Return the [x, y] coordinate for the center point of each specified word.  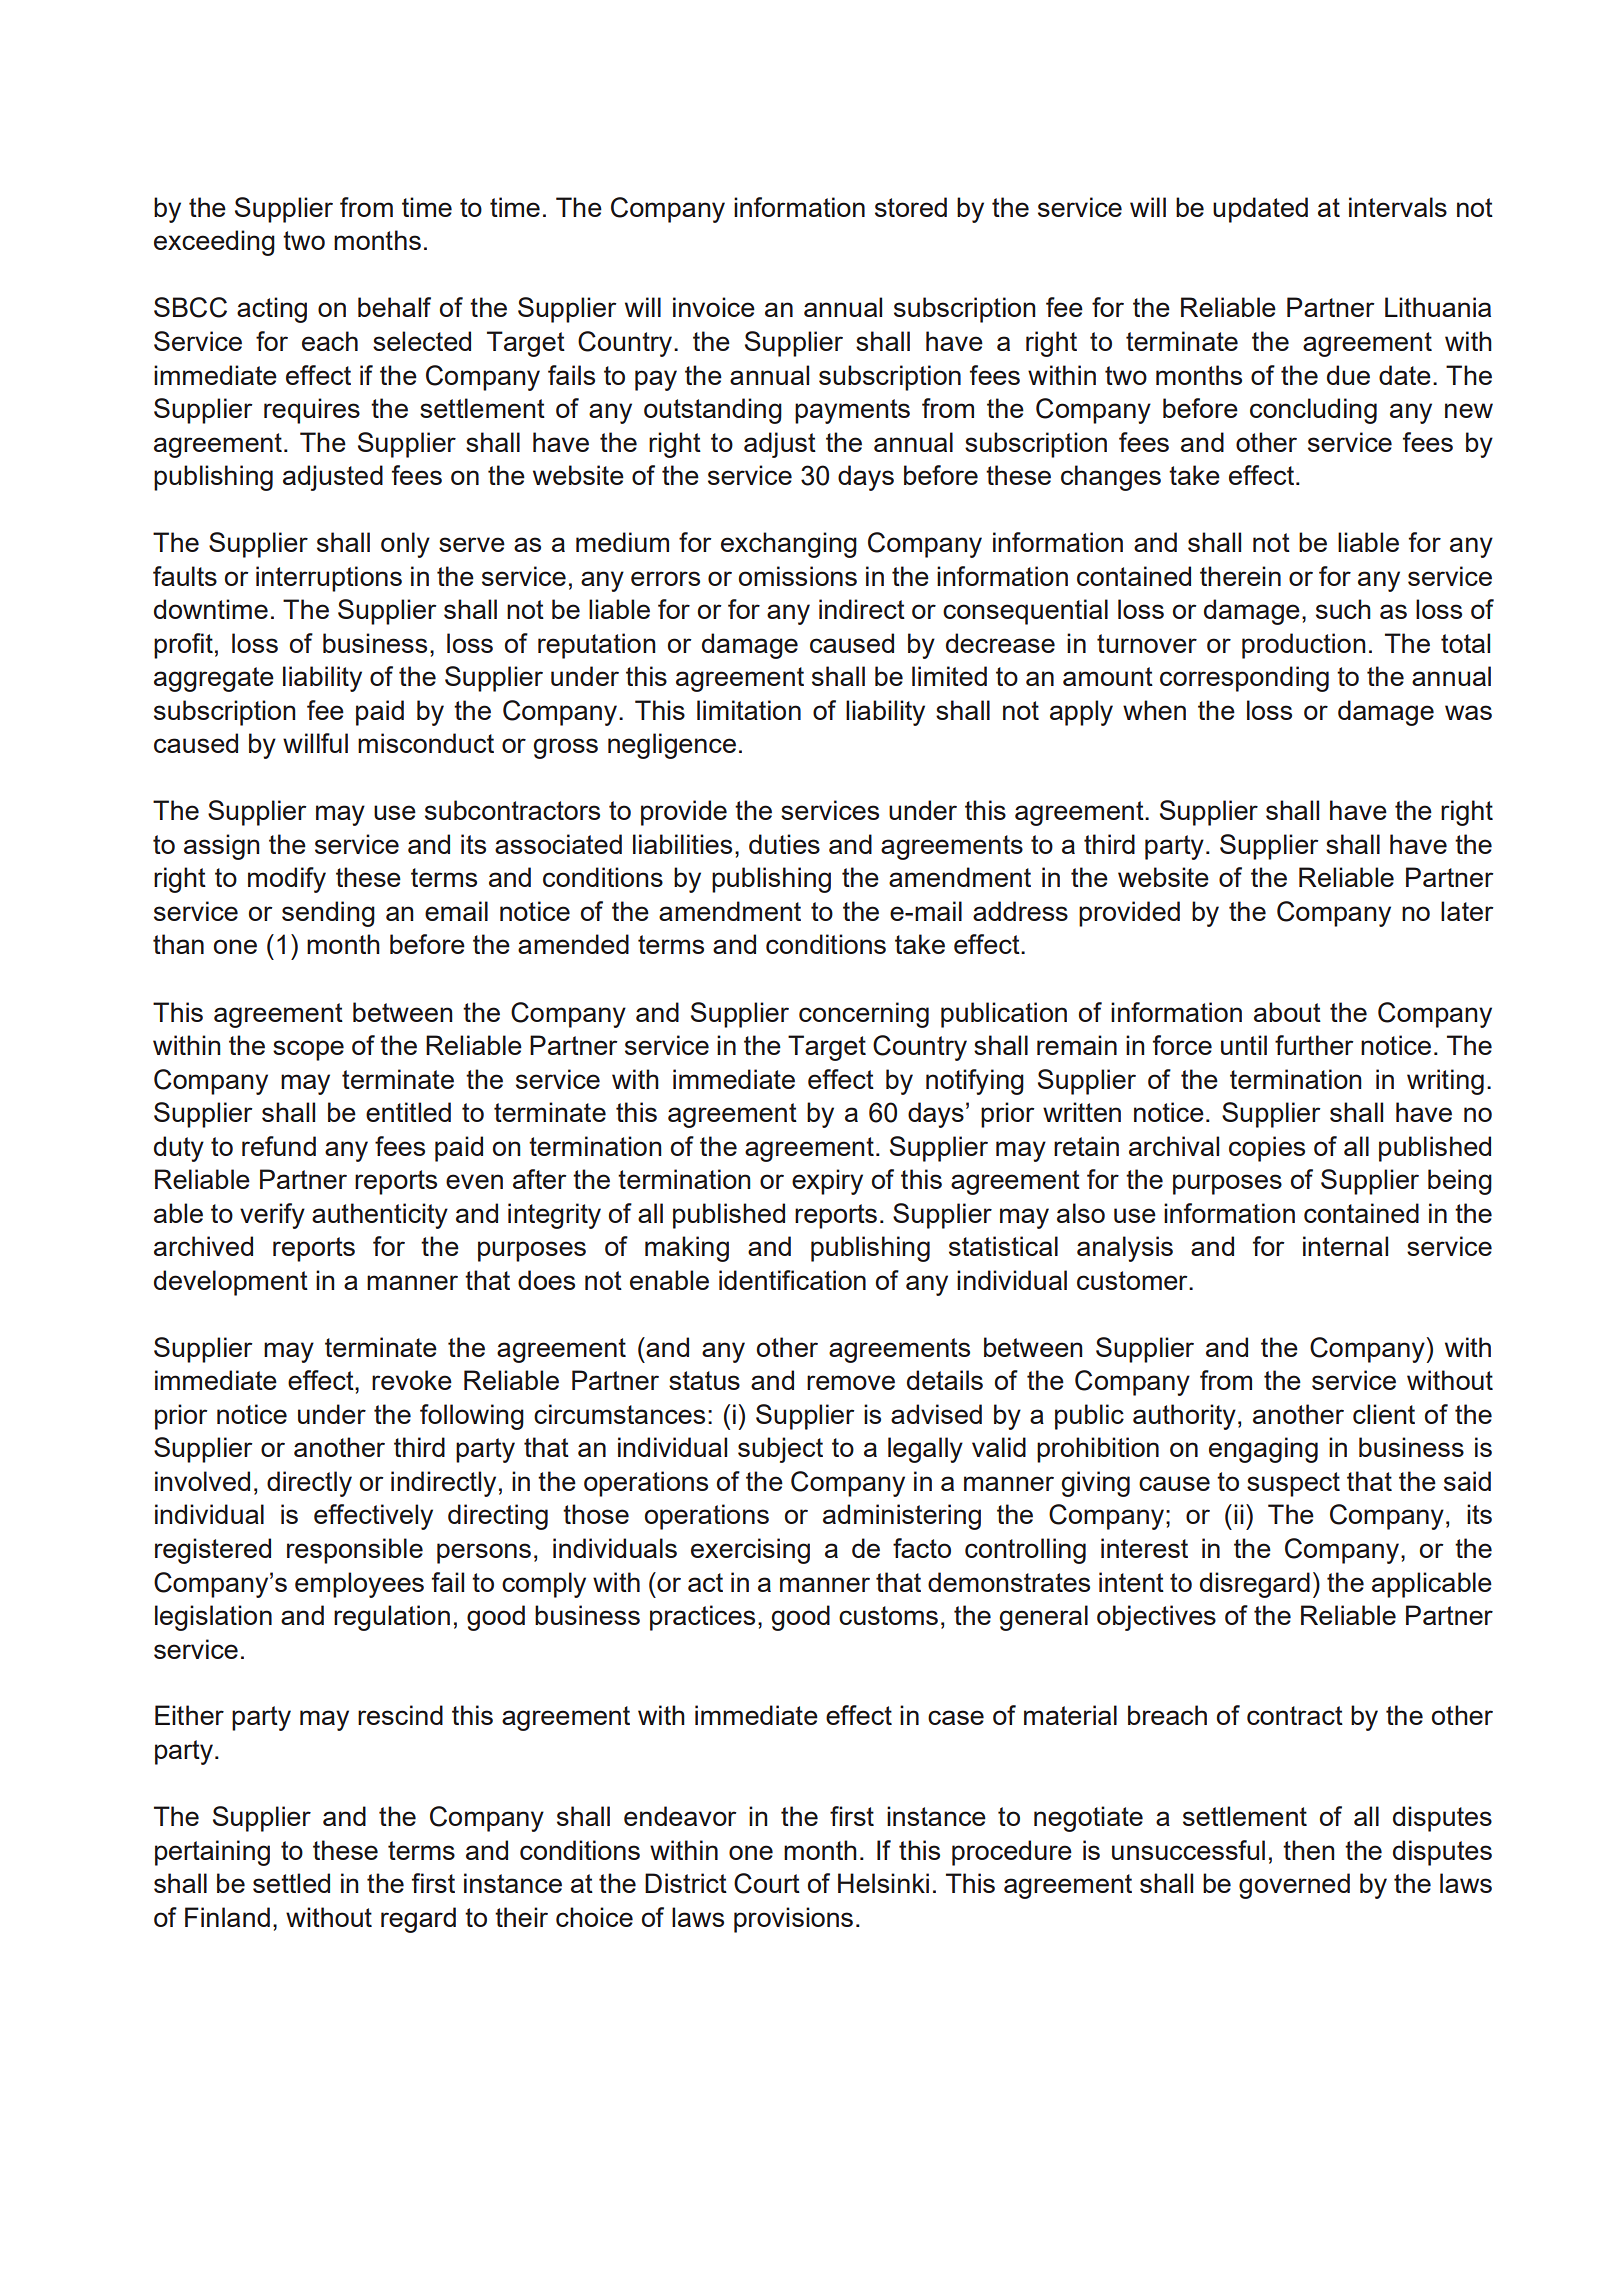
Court [767, 1883]
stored [911, 207]
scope [308, 1050]
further [1314, 1045]
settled [291, 1883]
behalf [394, 307]
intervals [1398, 207]
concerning [864, 1015]
